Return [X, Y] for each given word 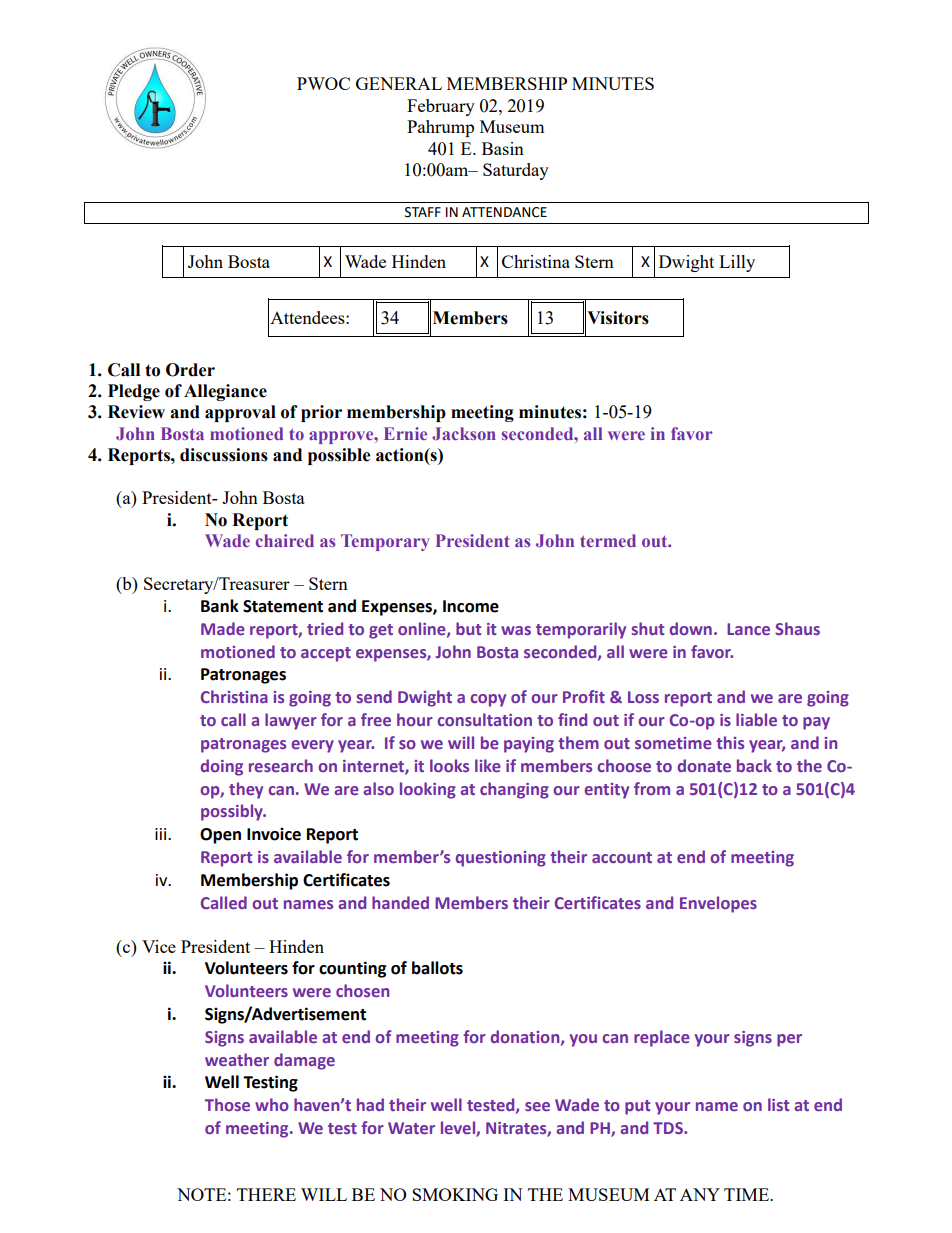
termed [608, 540]
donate [704, 765]
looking [428, 790]
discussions [224, 455]
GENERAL [399, 83]
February [441, 107]
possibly [233, 812]
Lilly [737, 263]
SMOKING [455, 1194]
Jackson [464, 433]
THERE [266, 1194]
